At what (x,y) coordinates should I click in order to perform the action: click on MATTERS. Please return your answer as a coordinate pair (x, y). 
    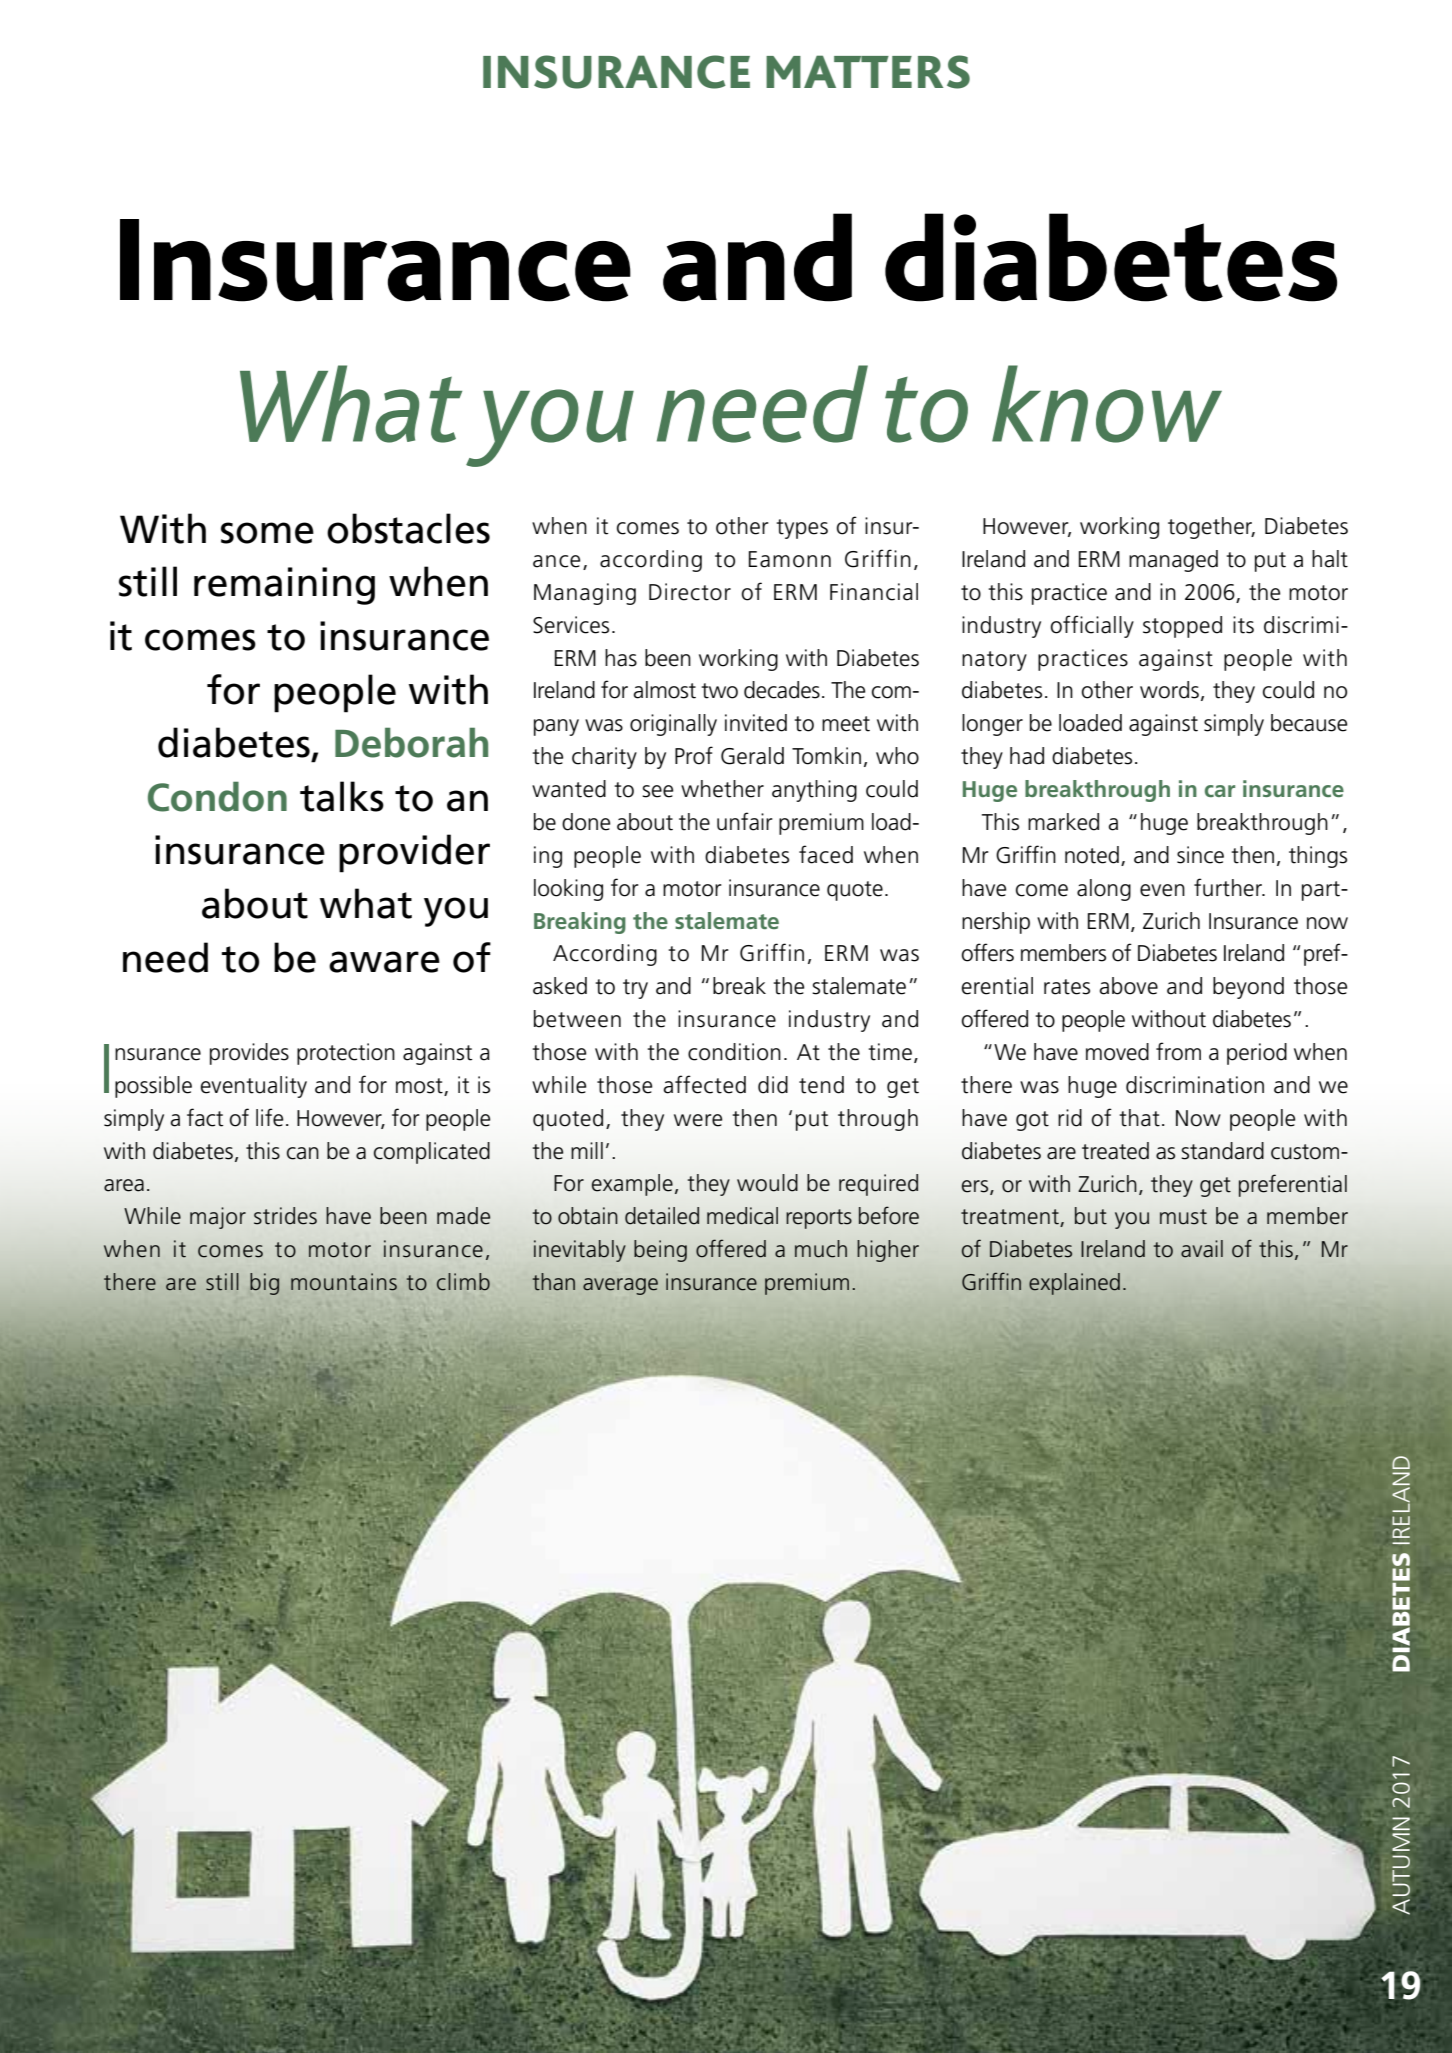
    Looking at the image, I should click on (868, 72).
